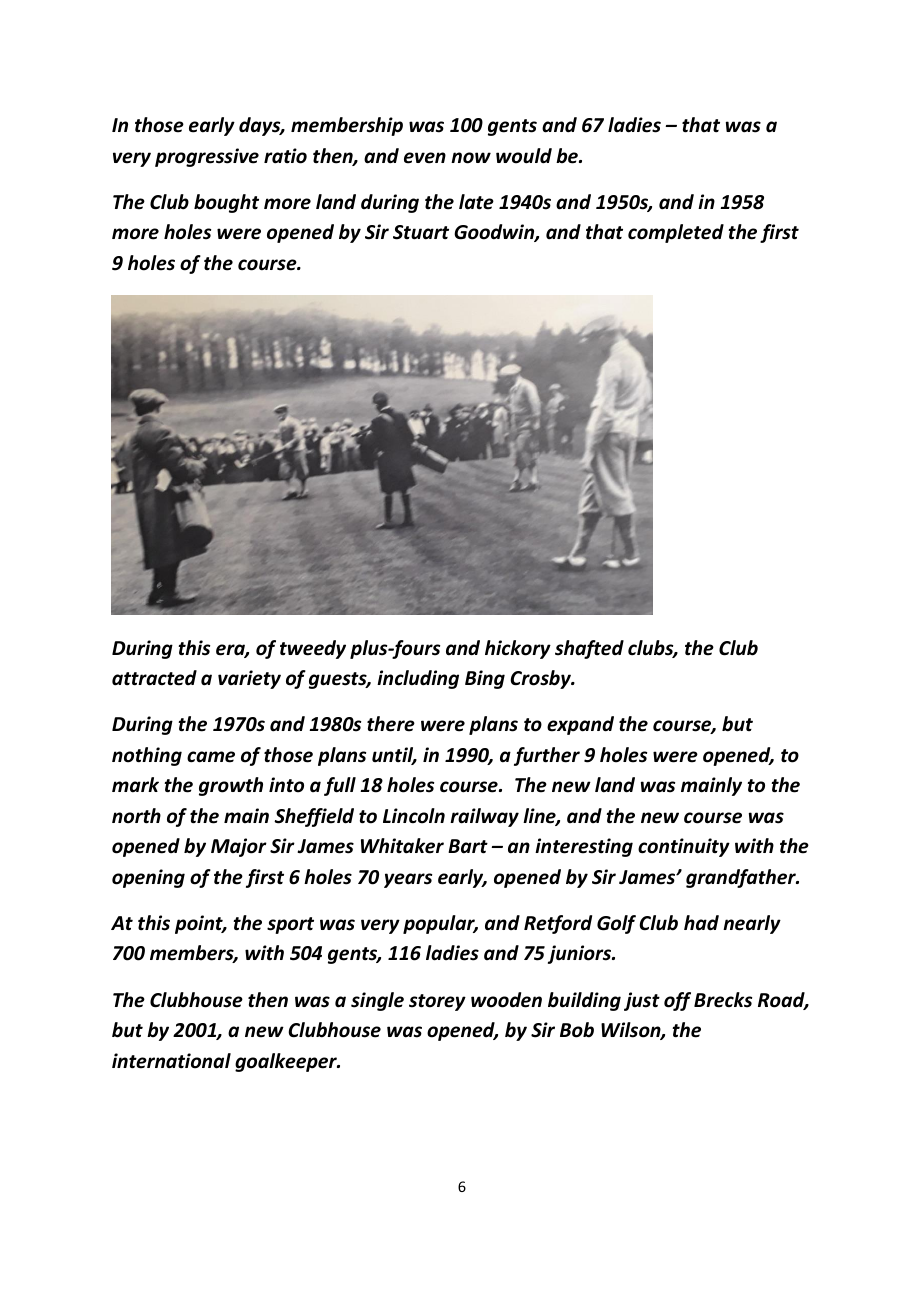  I want to click on storey, so click(437, 1002).
